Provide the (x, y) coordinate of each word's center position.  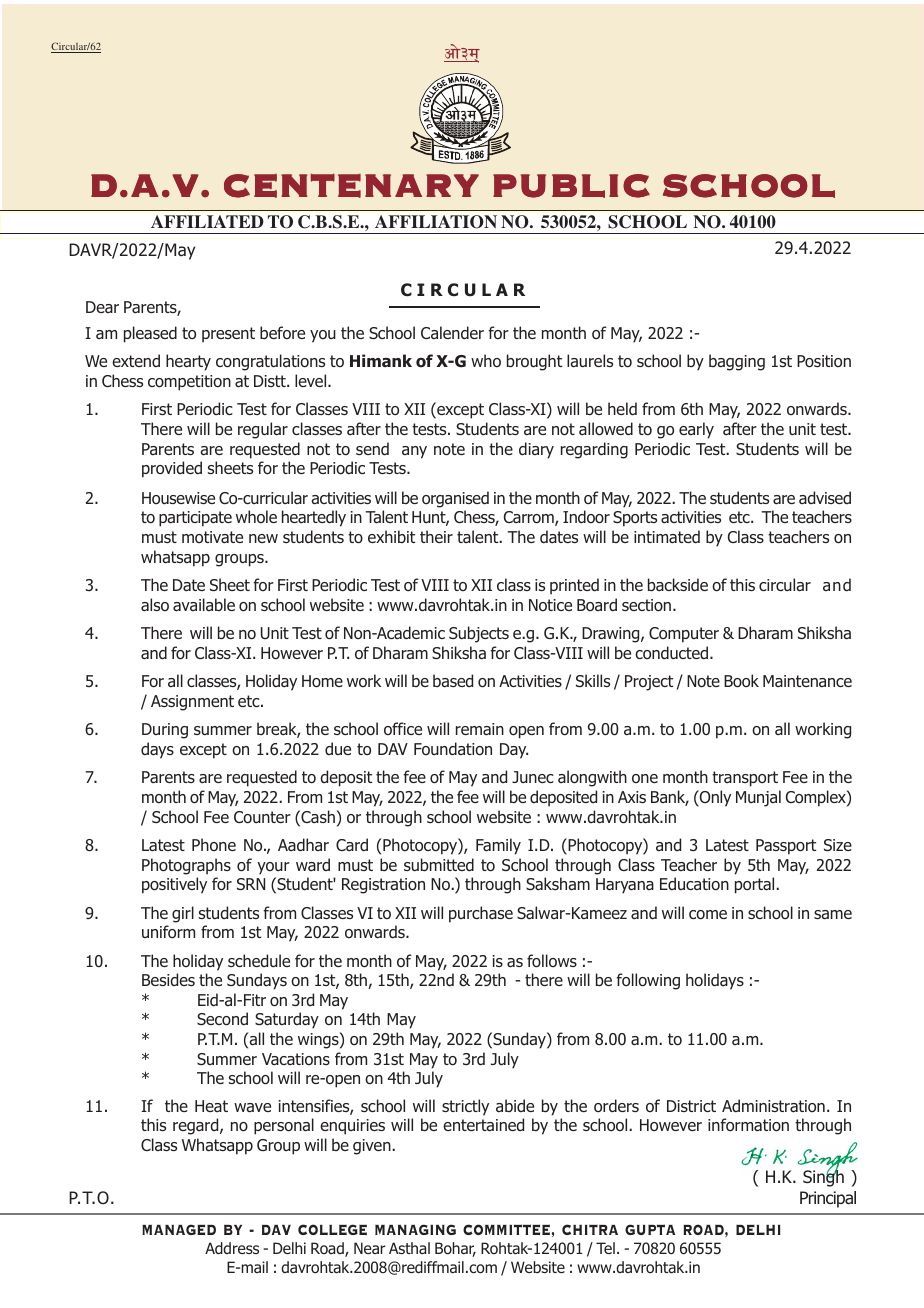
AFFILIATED (207, 221)
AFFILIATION (436, 222)
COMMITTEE (507, 1229)
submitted (439, 865)
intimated (667, 537)
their (436, 536)
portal (756, 885)
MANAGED (179, 1229)
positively (174, 885)
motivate (212, 537)
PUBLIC (571, 186)
